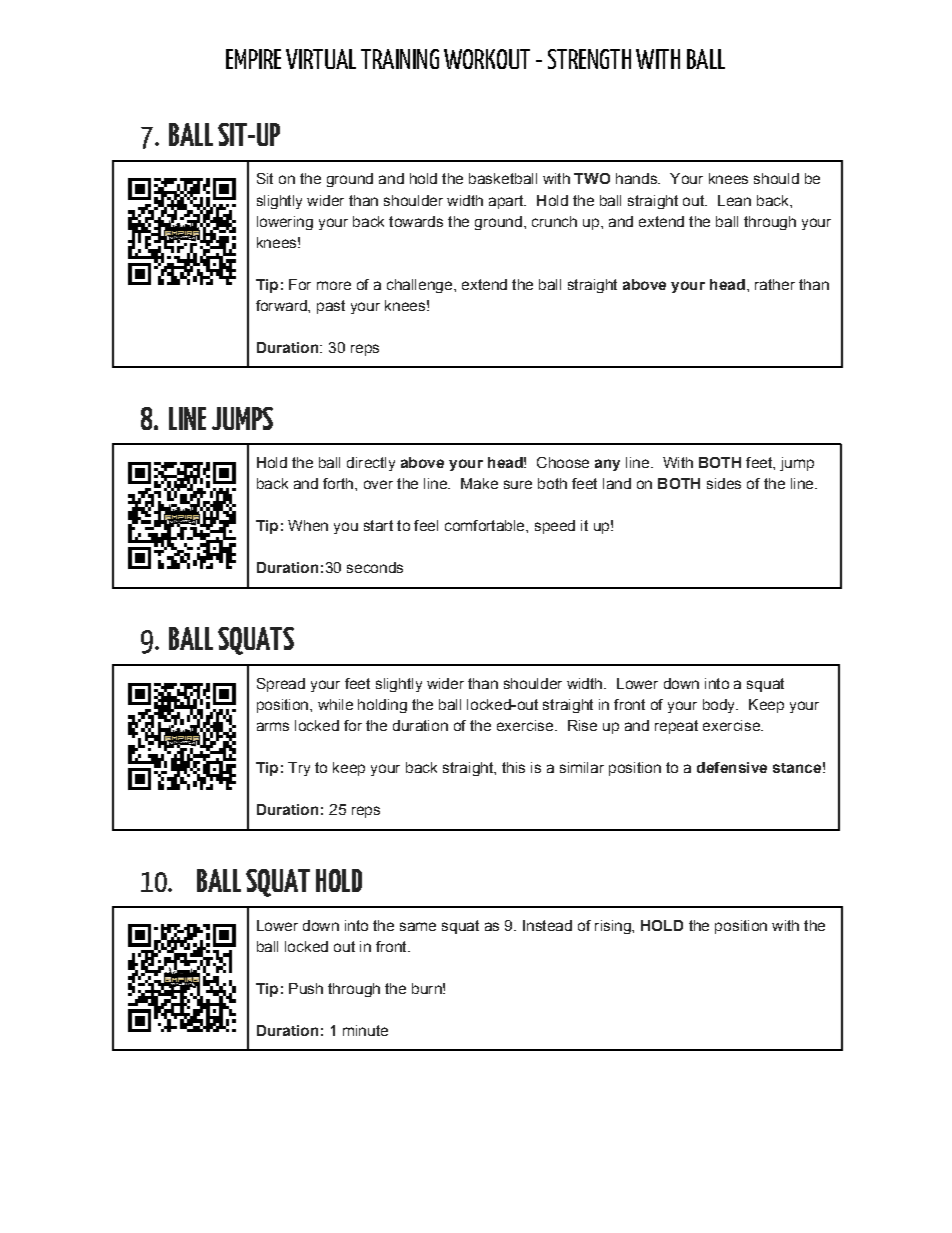  I want to click on sides, so click(724, 483).
